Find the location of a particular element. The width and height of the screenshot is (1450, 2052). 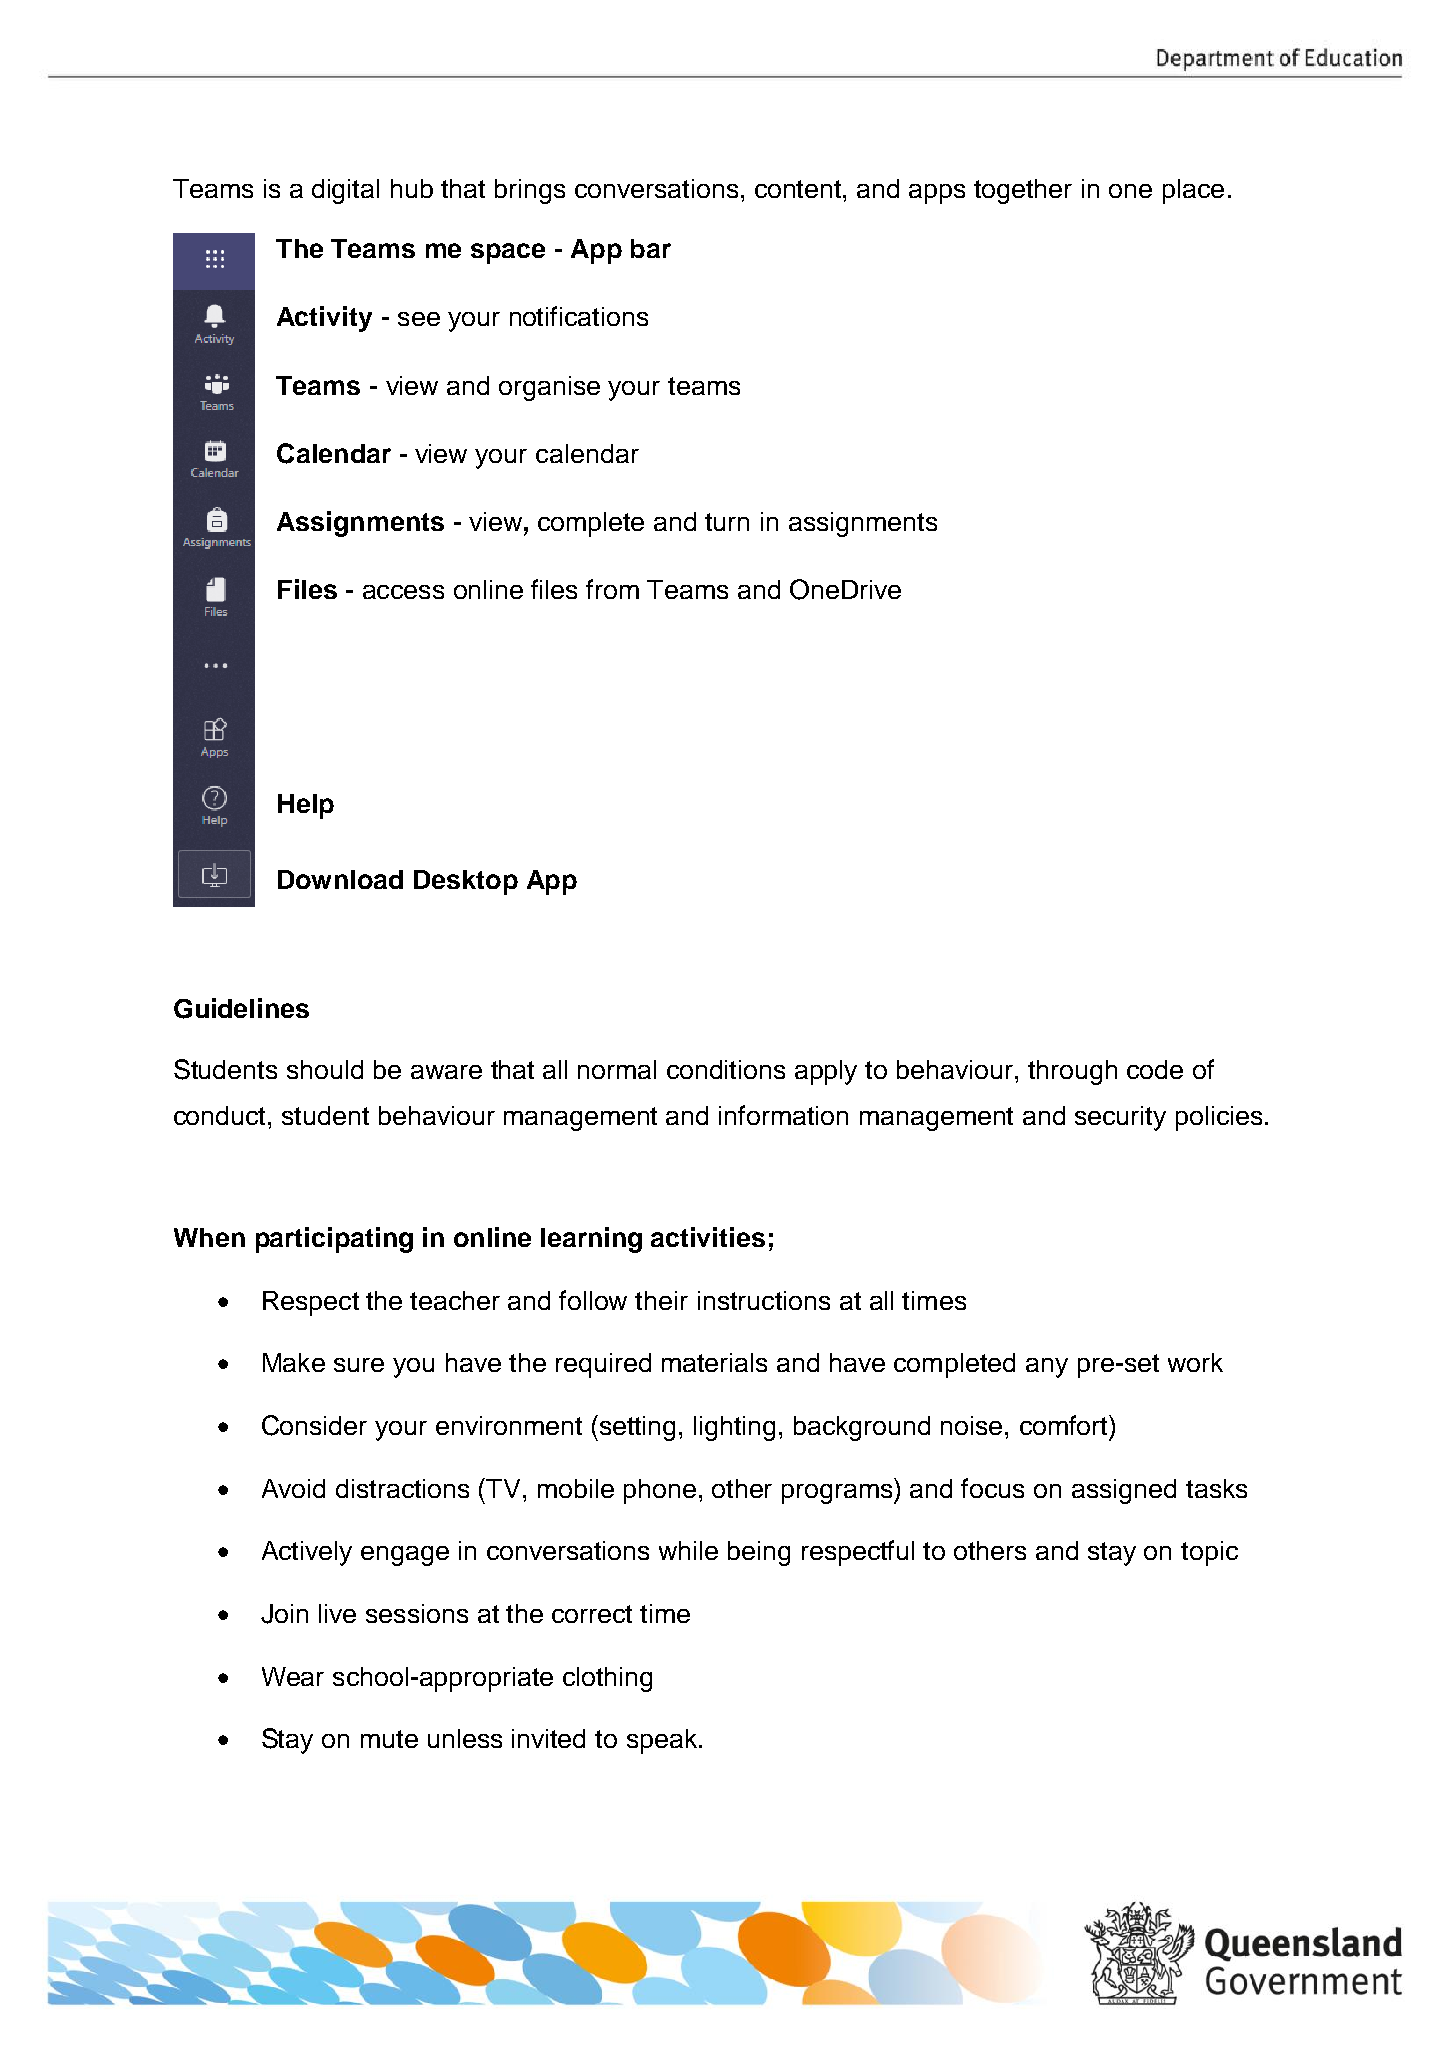

speak is located at coordinates (663, 1741).
